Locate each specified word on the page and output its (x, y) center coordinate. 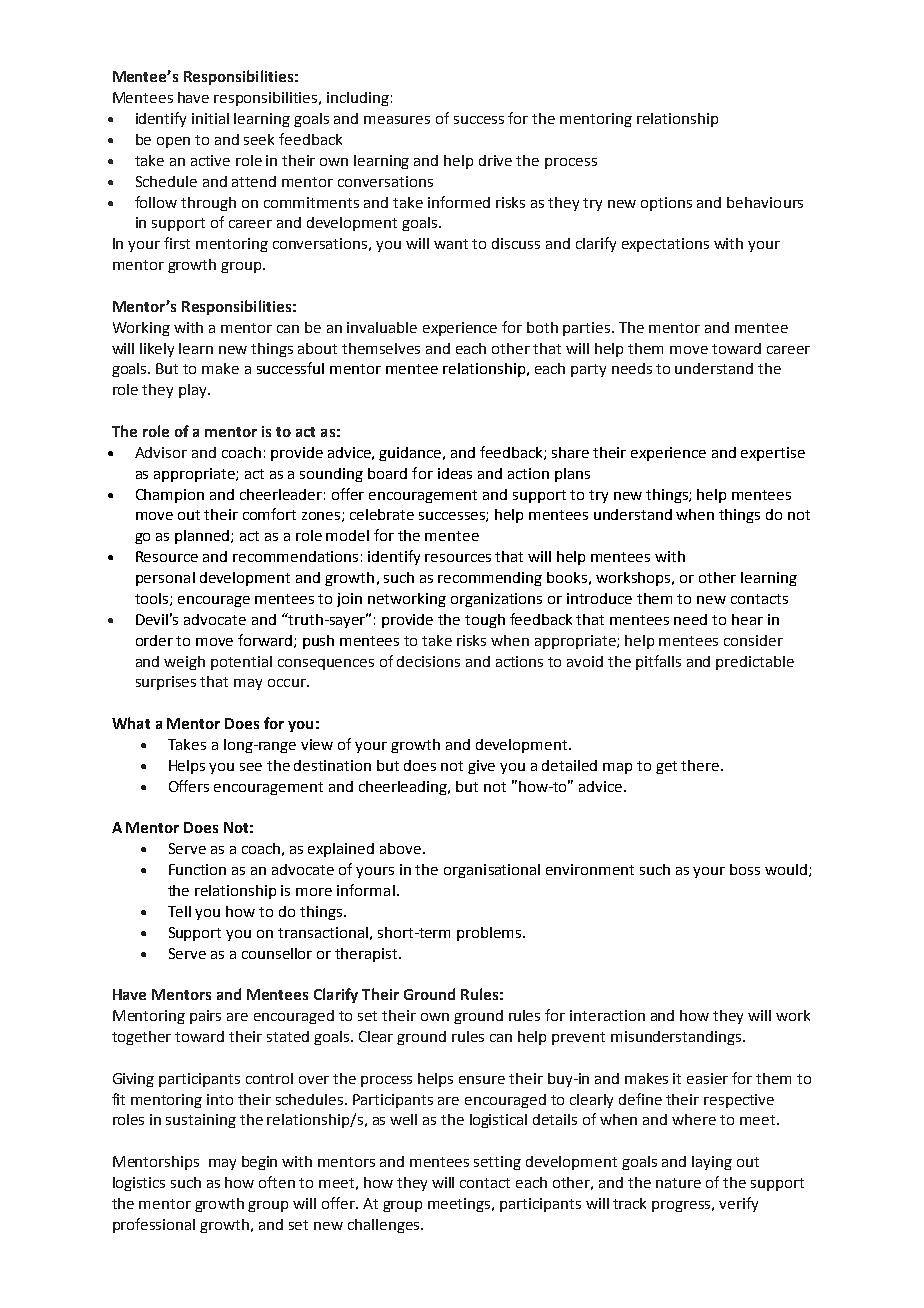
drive (495, 160)
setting (497, 1163)
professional (154, 1225)
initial (210, 118)
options (666, 204)
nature (678, 1183)
